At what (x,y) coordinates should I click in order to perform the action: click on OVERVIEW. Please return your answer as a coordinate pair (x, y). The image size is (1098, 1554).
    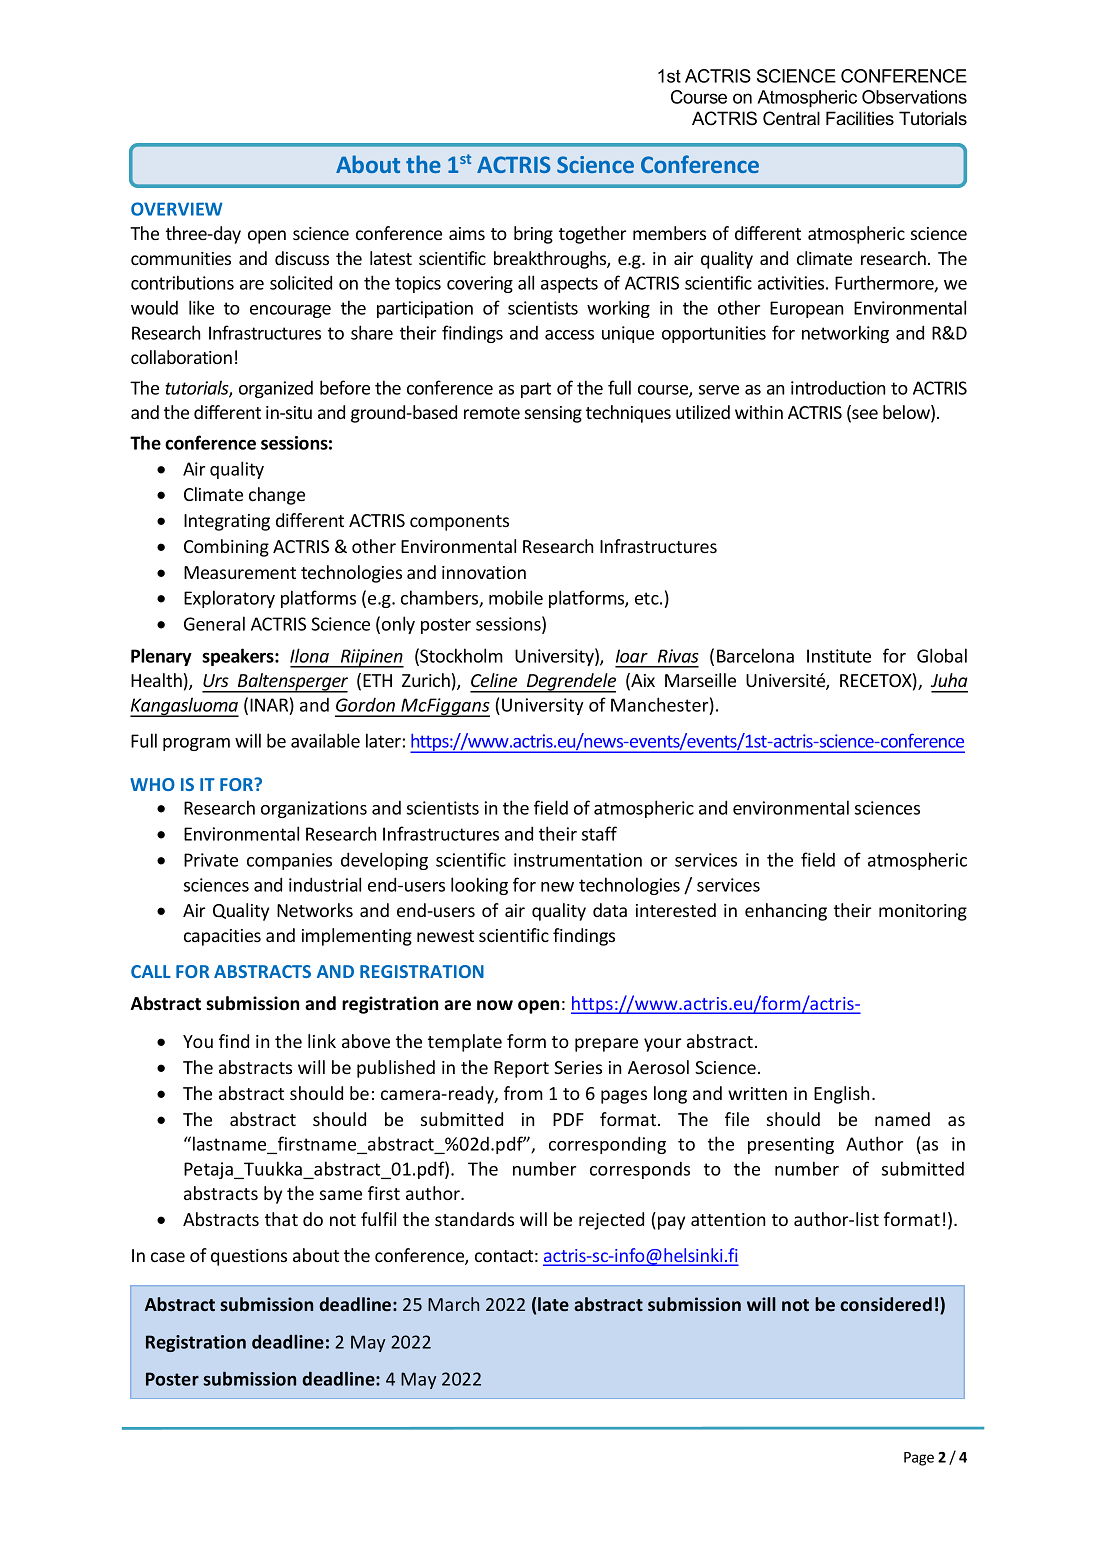
    Looking at the image, I should click on (177, 209).
